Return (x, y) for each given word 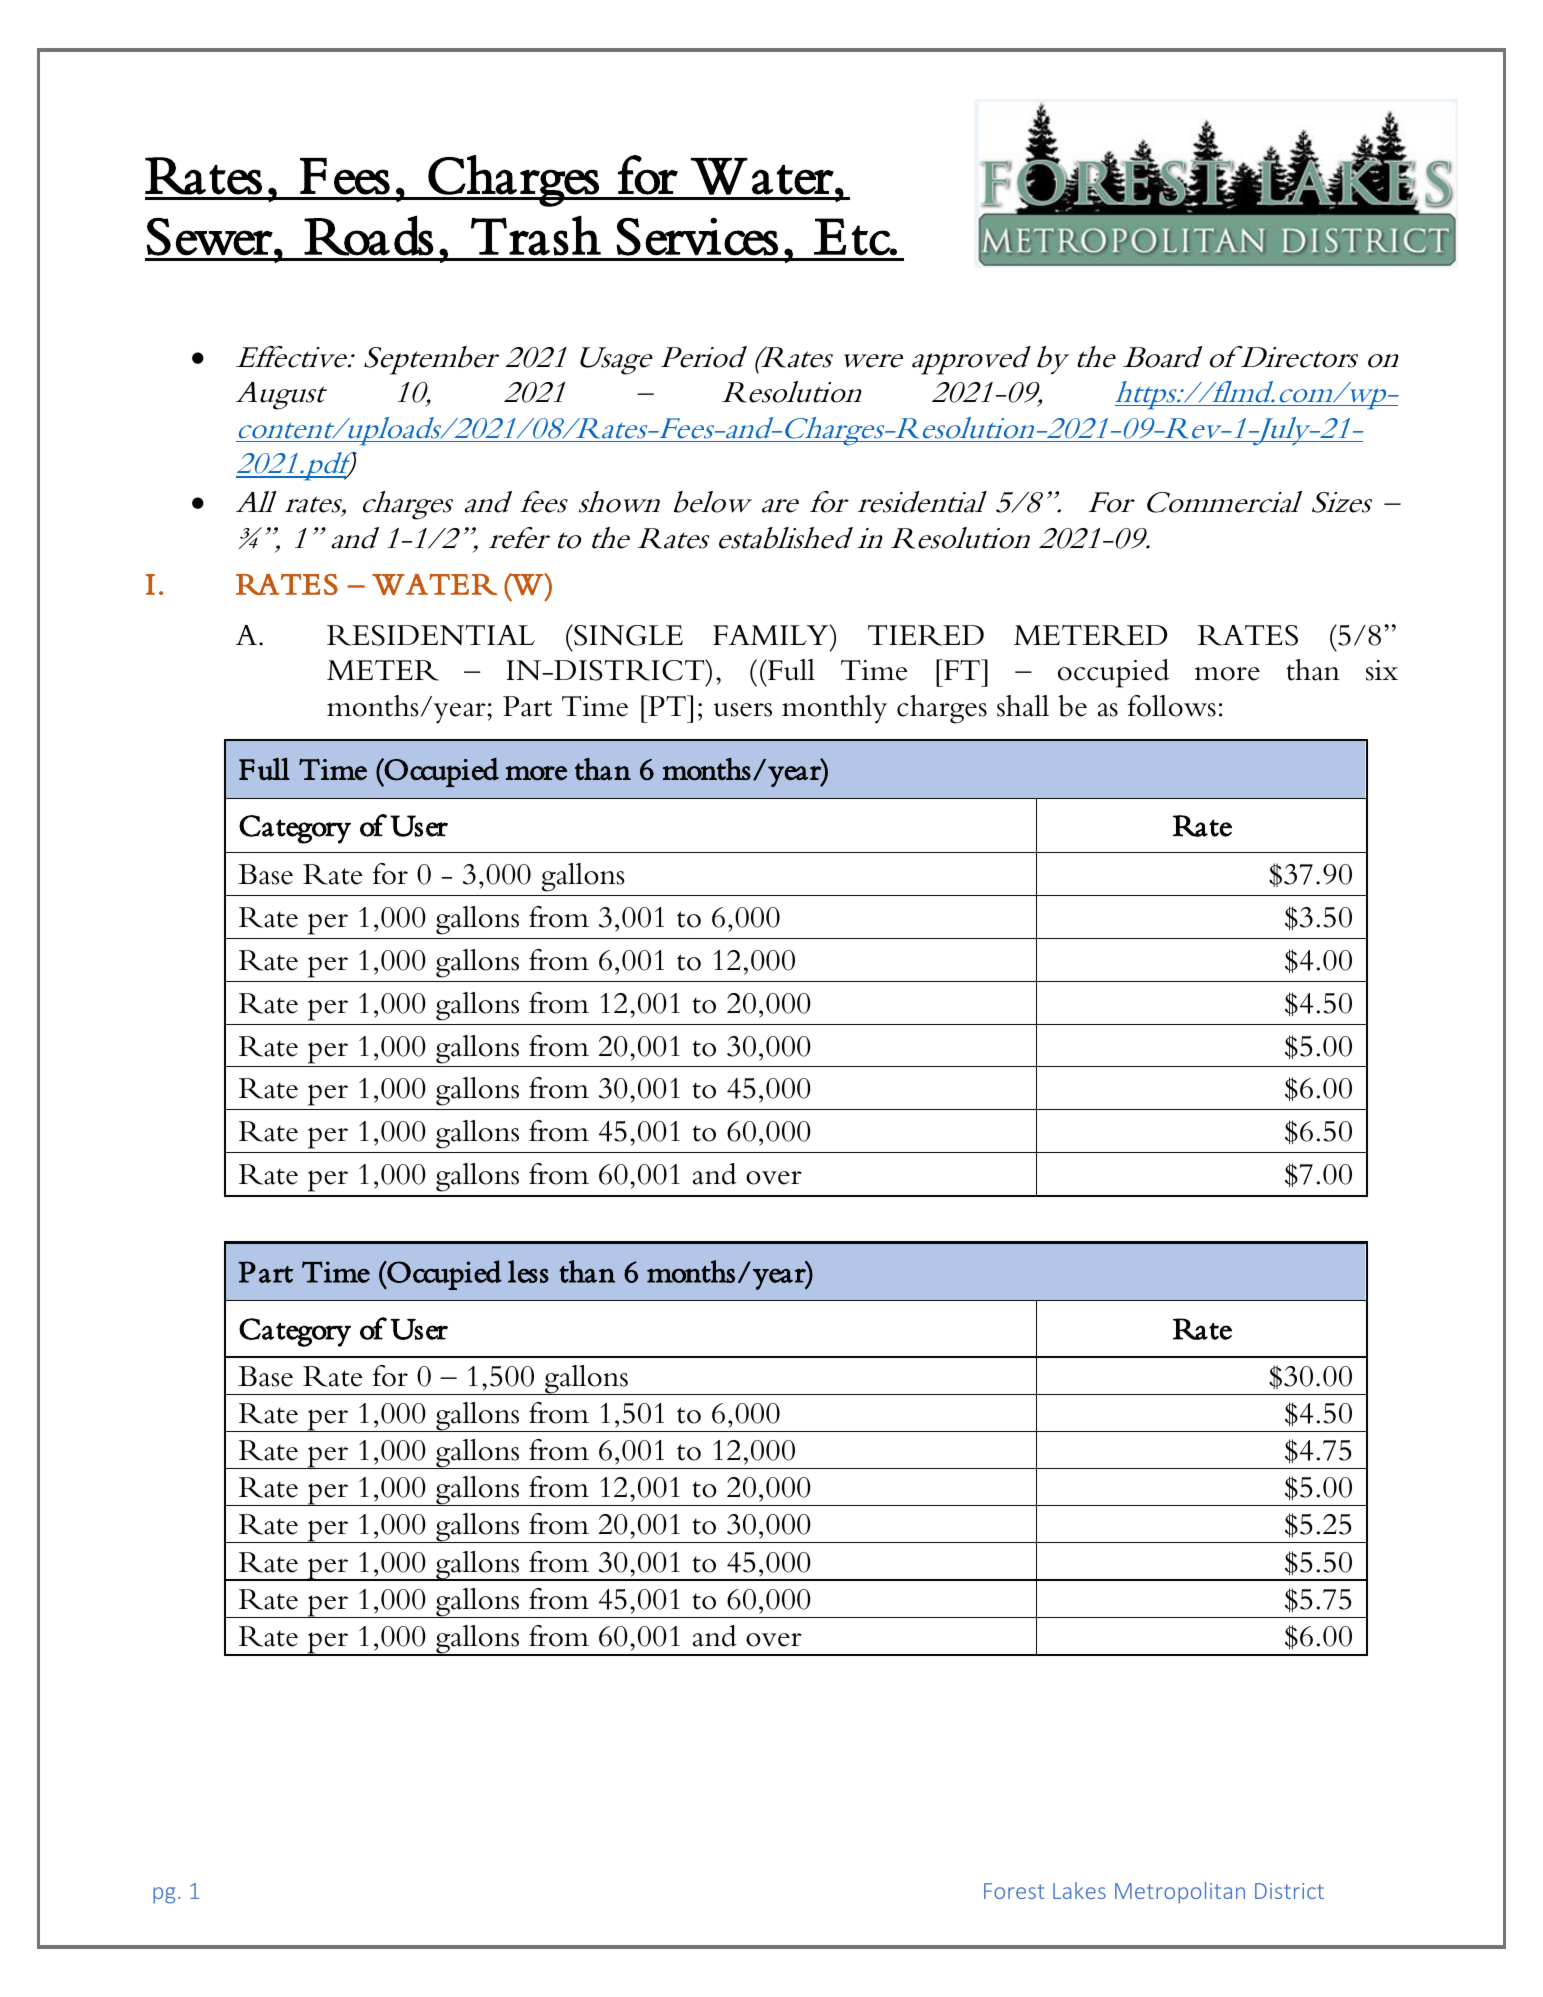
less (528, 1271)
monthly (834, 709)
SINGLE (627, 635)
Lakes (1079, 1890)
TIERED (926, 635)
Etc (853, 237)
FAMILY (772, 634)
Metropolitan (1180, 1893)
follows (1172, 706)
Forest (1014, 1891)
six (1382, 670)
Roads (369, 235)
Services (697, 236)
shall (1023, 706)
